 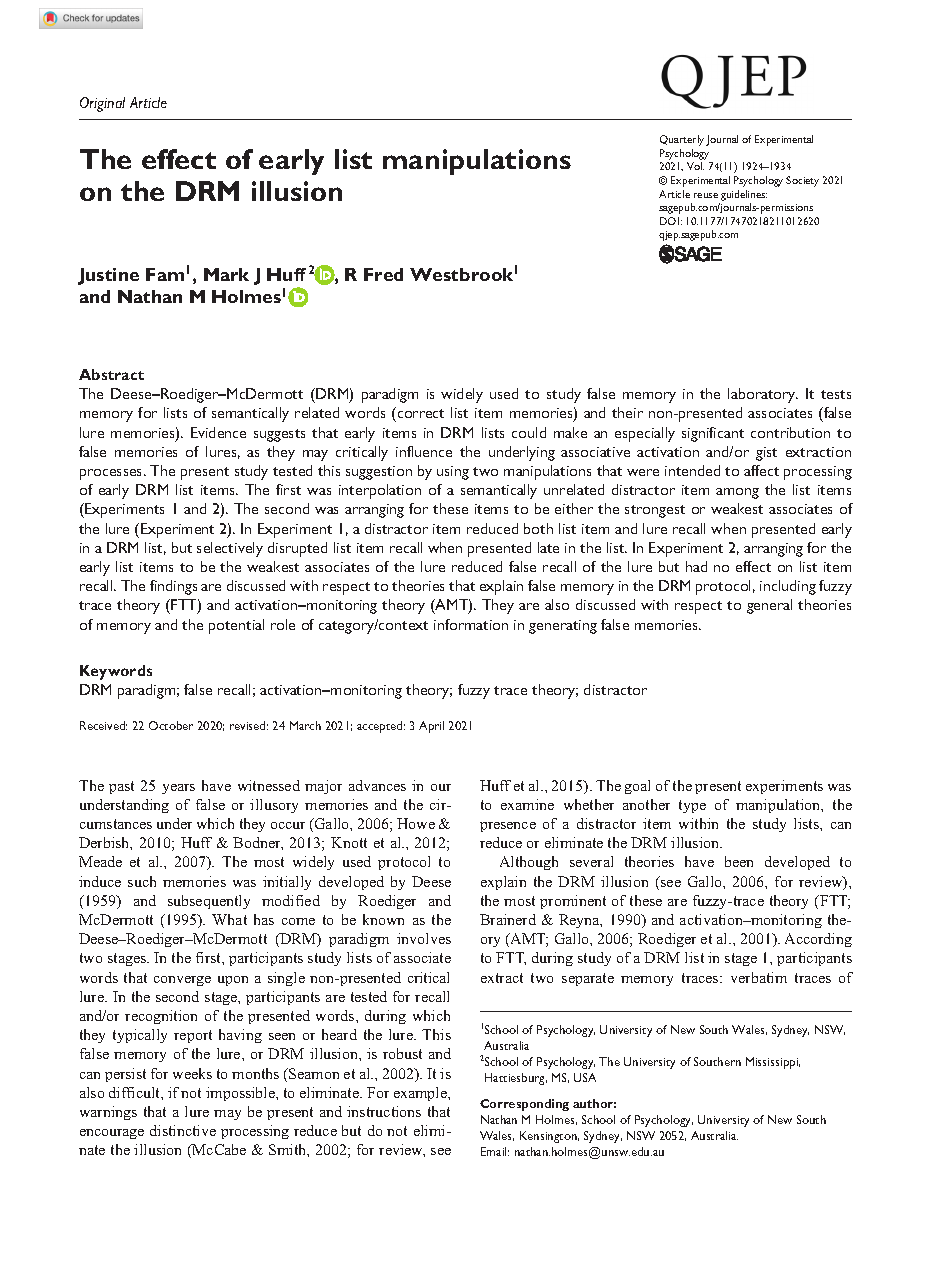 What do you see at coordinates (218, 432) in the screenshot?
I see `Evidence` at bounding box center [218, 432].
